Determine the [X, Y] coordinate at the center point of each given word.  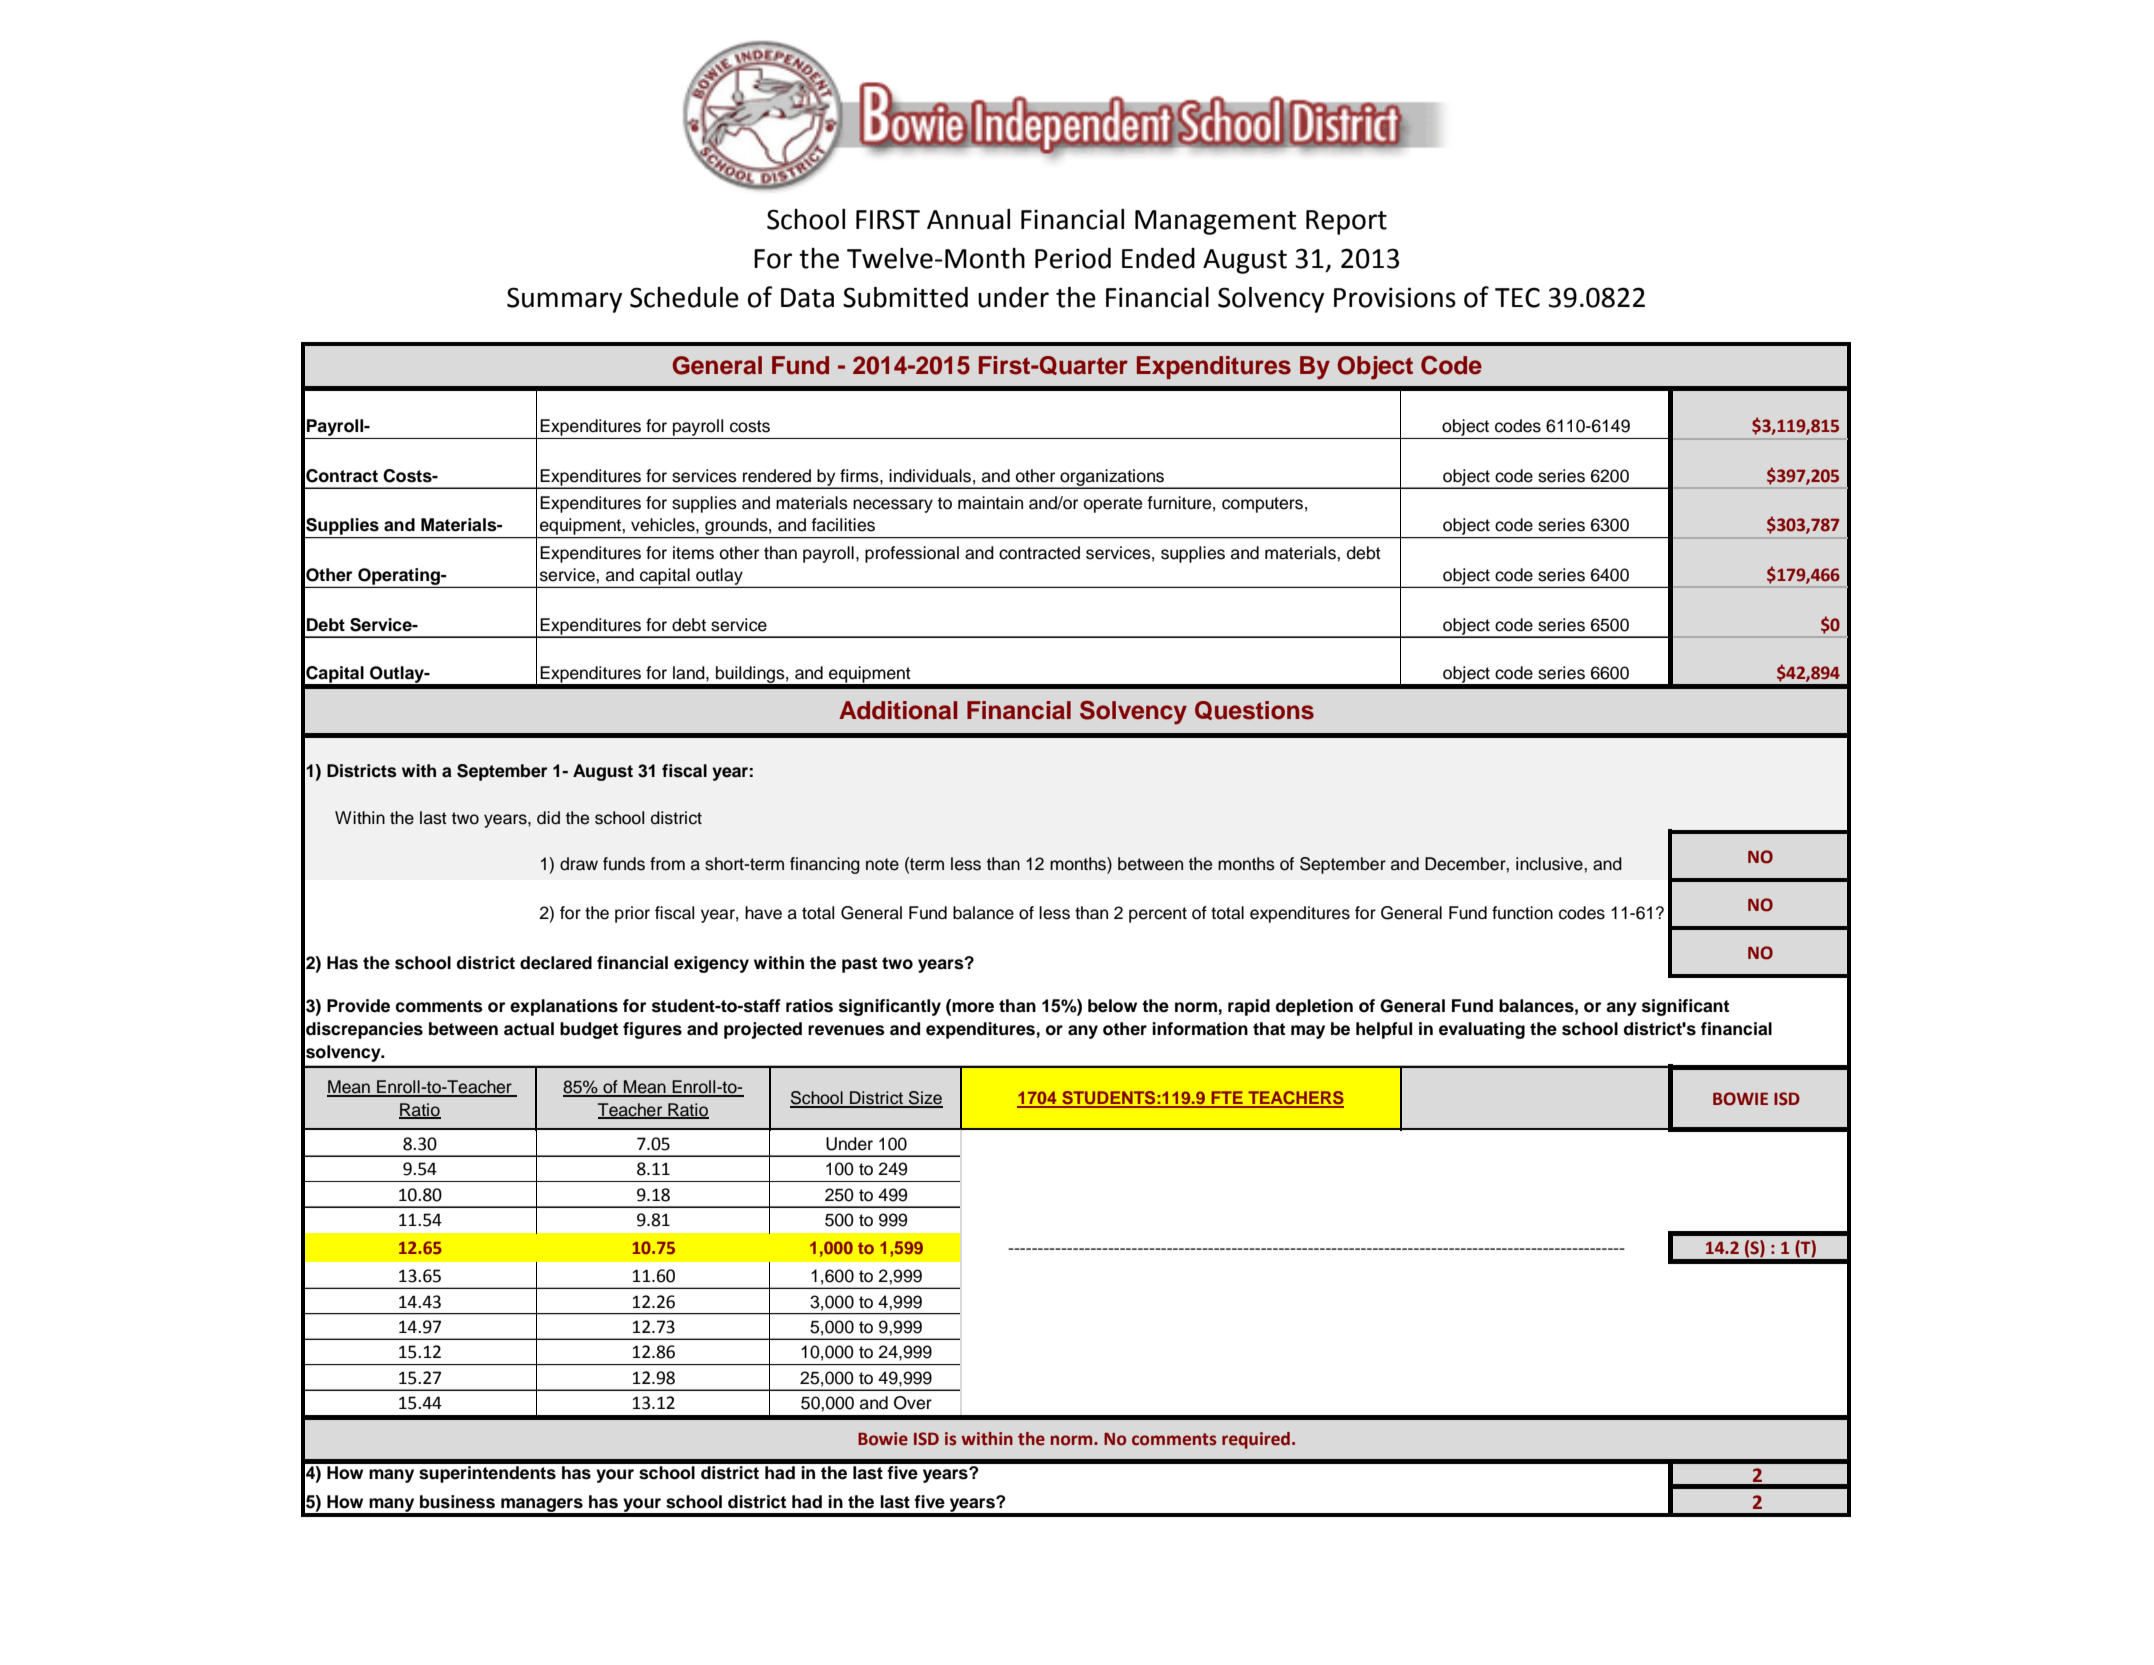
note [882, 864]
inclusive [1550, 864]
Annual [968, 219]
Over [913, 1403]
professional [912, 554]
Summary [564, 300]
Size [925, 1099]
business [457, 1502]
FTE [1227, 1099]
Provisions [1395, 297]
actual [529, 1029]
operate [1113, 505]
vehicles [664, 525]
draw [579, 864]
